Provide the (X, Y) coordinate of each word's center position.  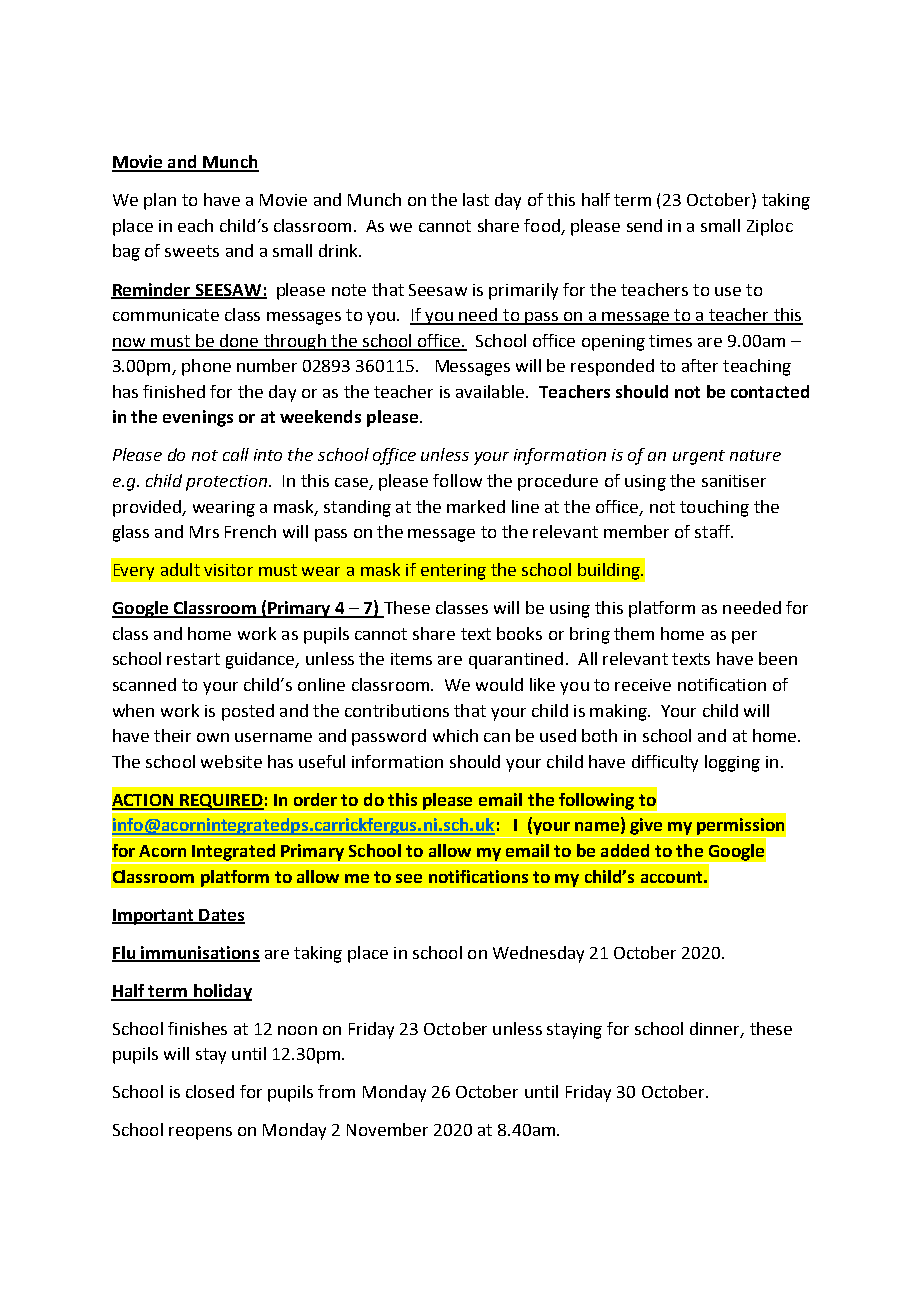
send (644, 225)
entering (453, 572)
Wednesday (538, 954)
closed (210, 1091)
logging (732, 763)
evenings (198, 418)
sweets (192, 251)
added (625, 850)
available (491, 391)
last (476, 199)
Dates (221, 916)
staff (714, 531)
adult (180, 569)
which (455, 735)
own (213, 737)
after (700, 365)
